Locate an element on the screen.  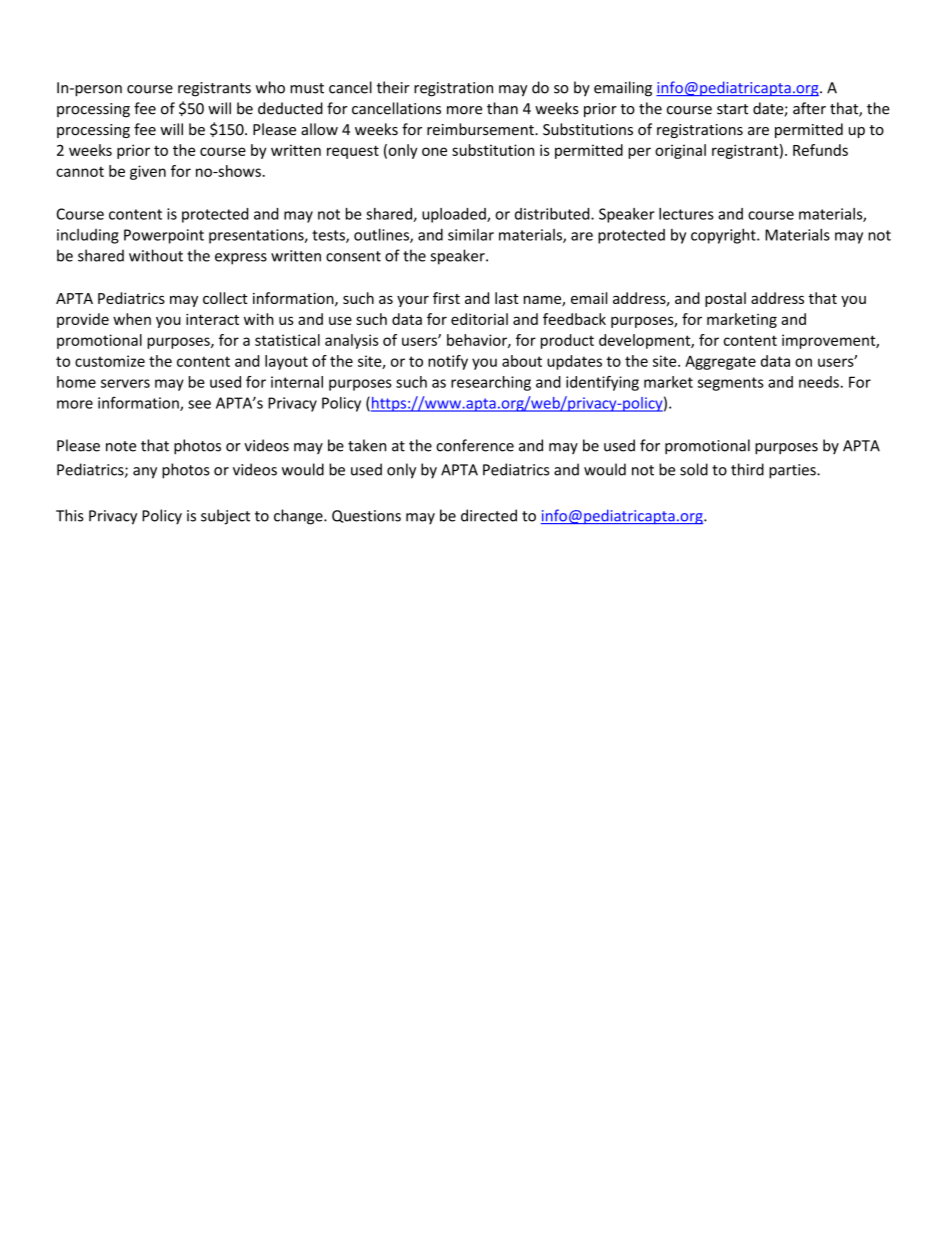
directed is located at coordinates (489, 515).
